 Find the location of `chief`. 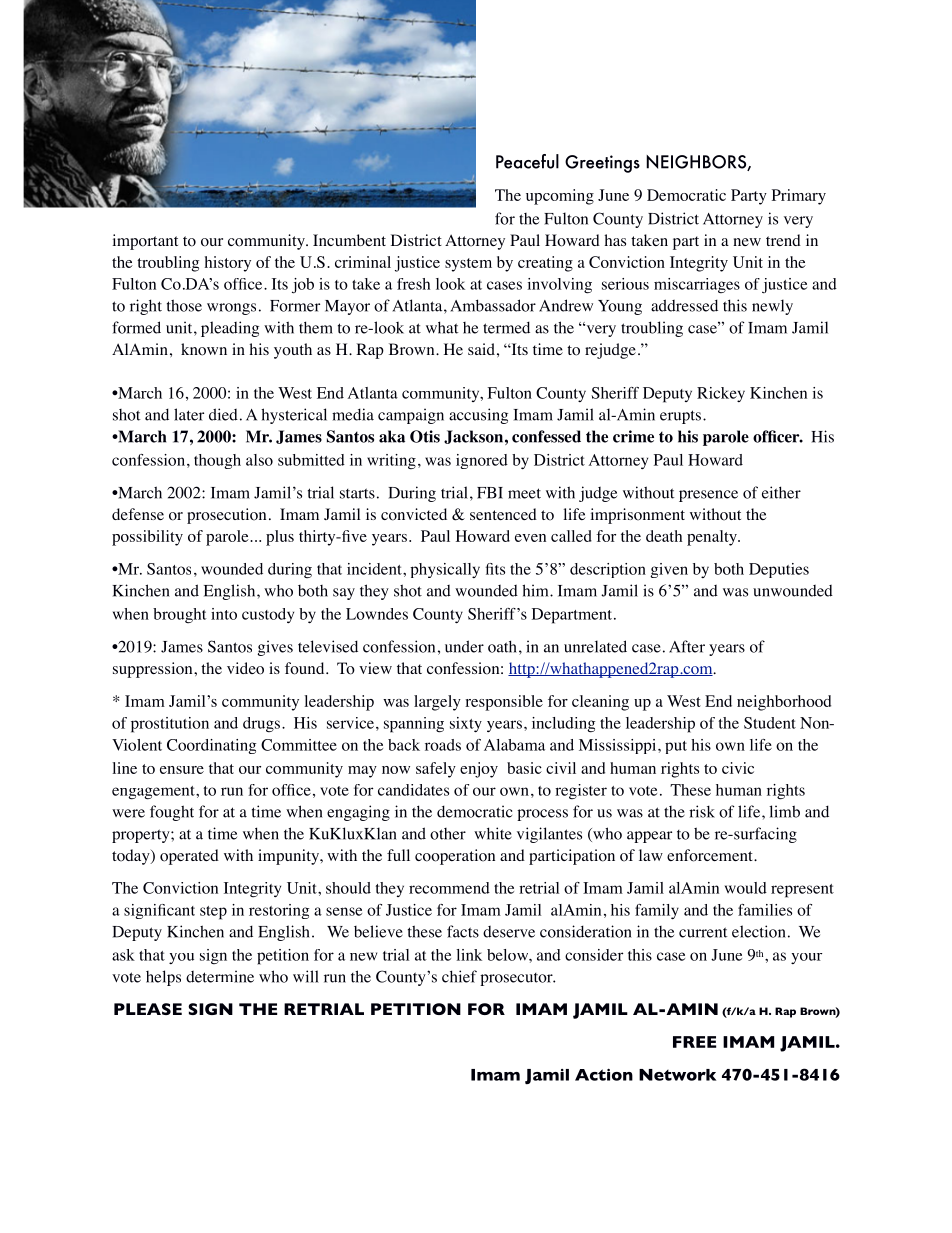

chief is located at coordinates (459, 976).
